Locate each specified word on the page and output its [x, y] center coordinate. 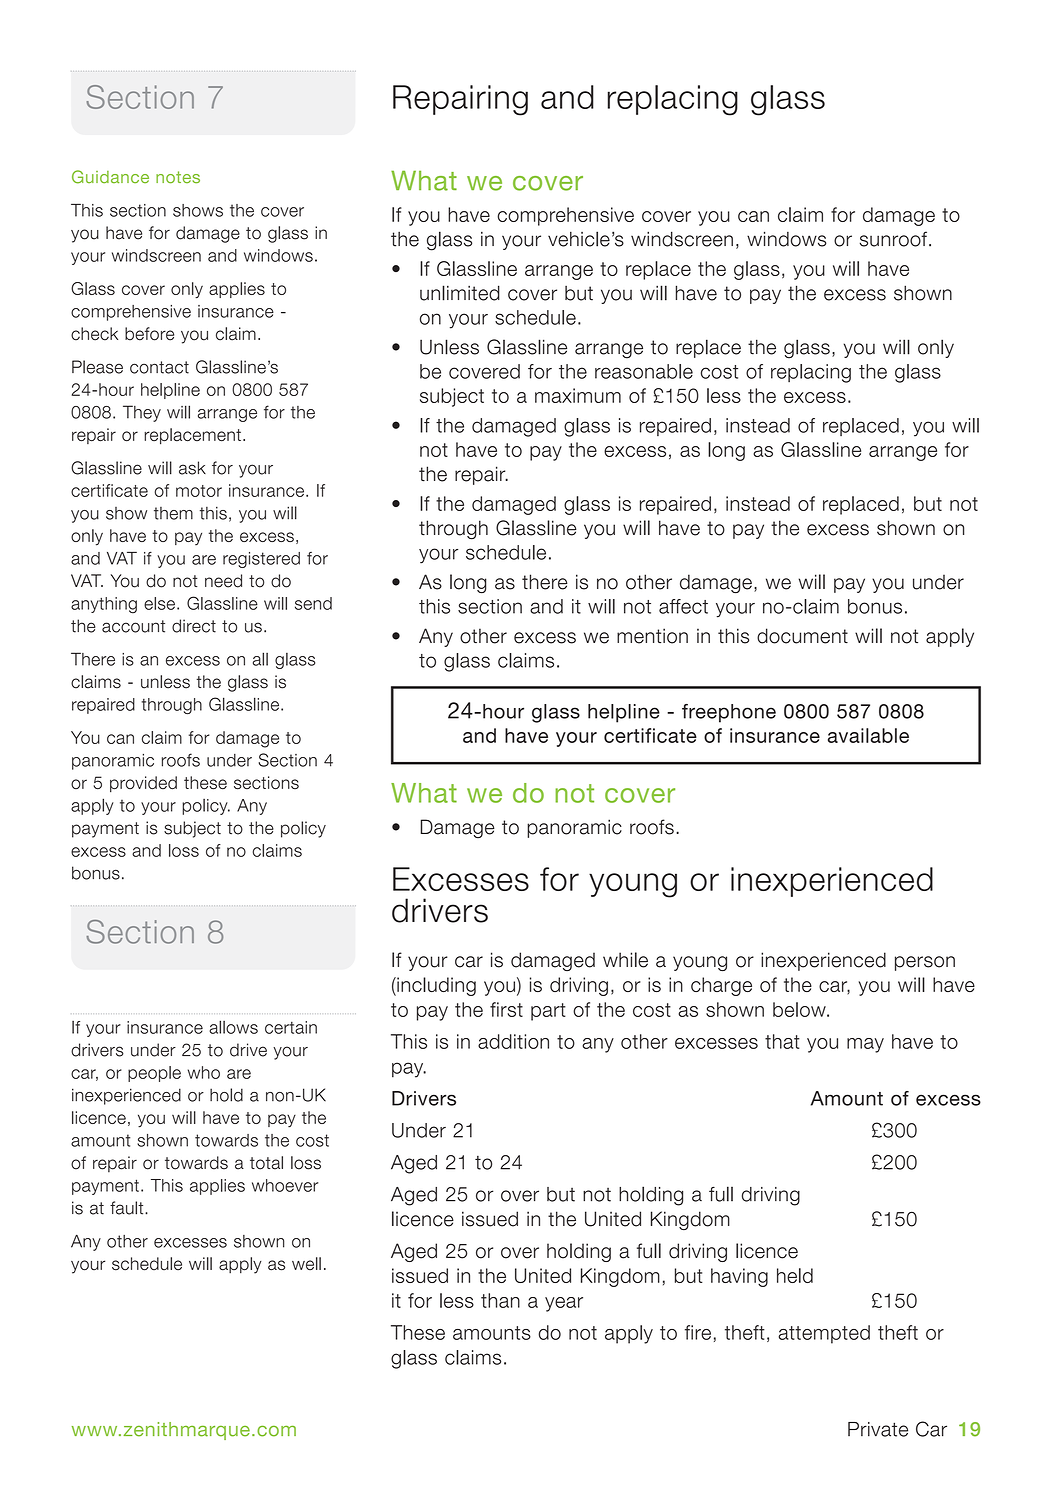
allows [233, 1027]
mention [652, 636]
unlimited [460, 293]
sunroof [893, 239]
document [802, 636]
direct [194, 626]
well [306, 1264]
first [506, 1009]
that [782, 1041]
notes [178, 177]
